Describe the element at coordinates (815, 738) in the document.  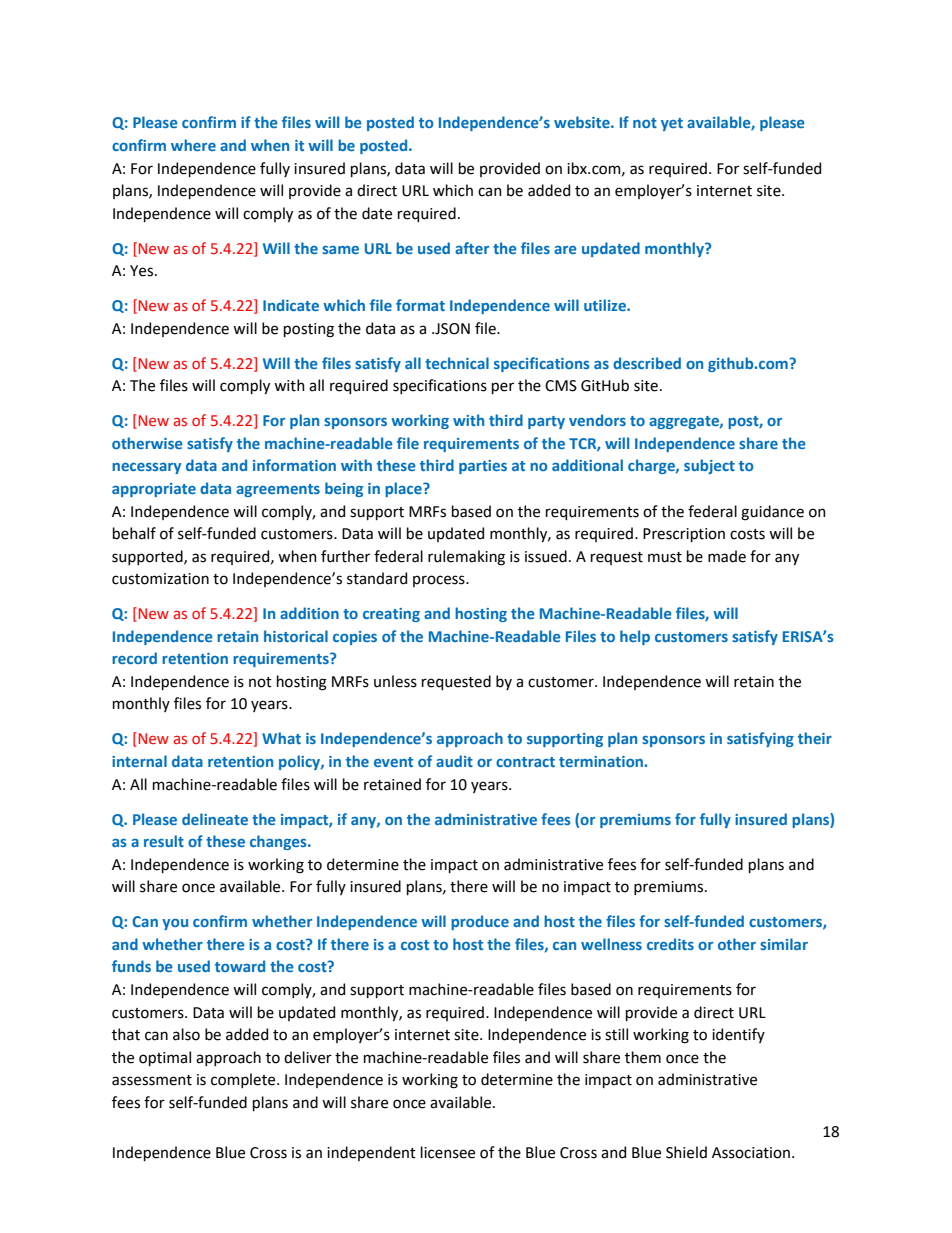
I see `their` at that location.
